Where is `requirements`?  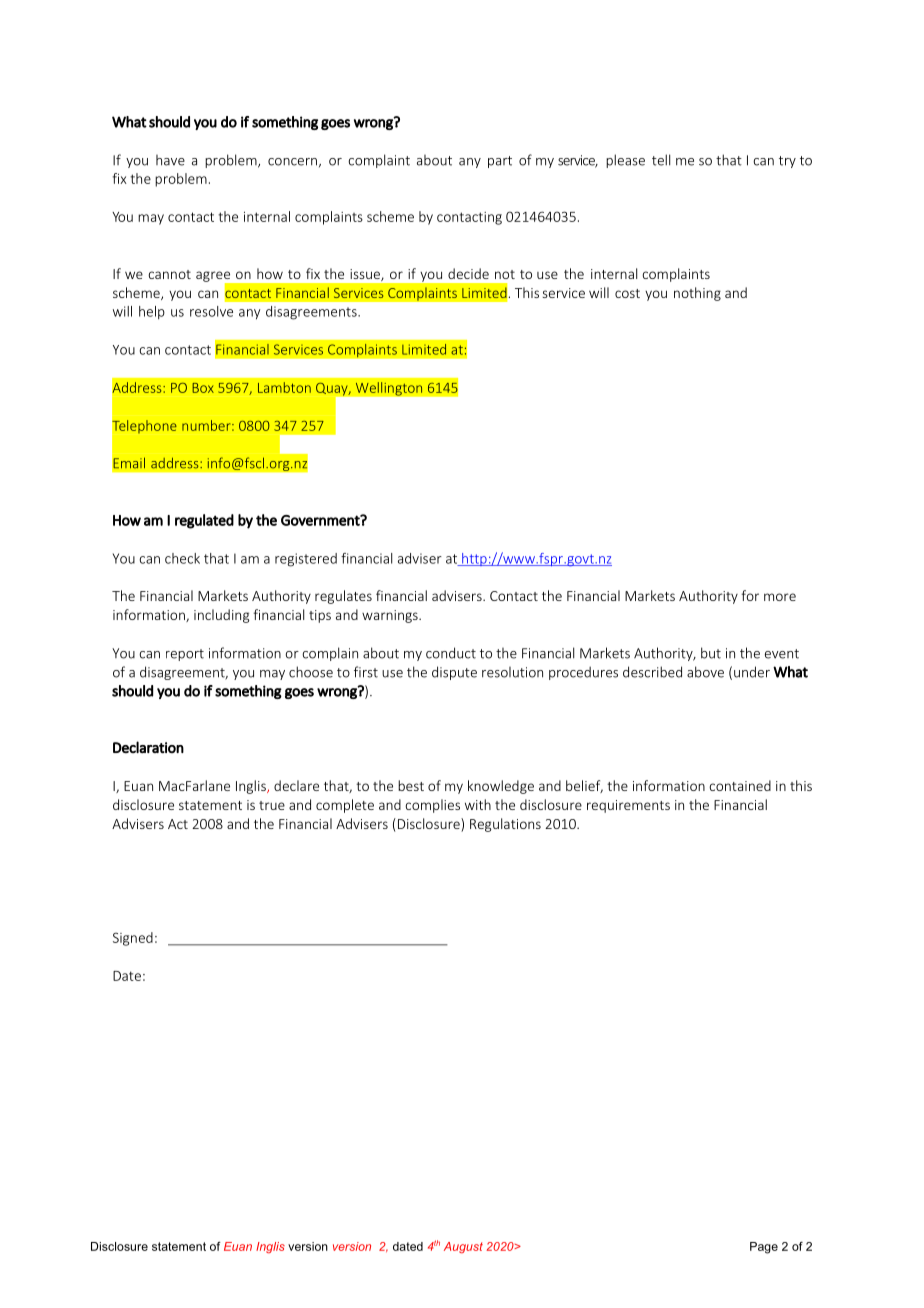
requirements is located at coordinates (628, 806).
